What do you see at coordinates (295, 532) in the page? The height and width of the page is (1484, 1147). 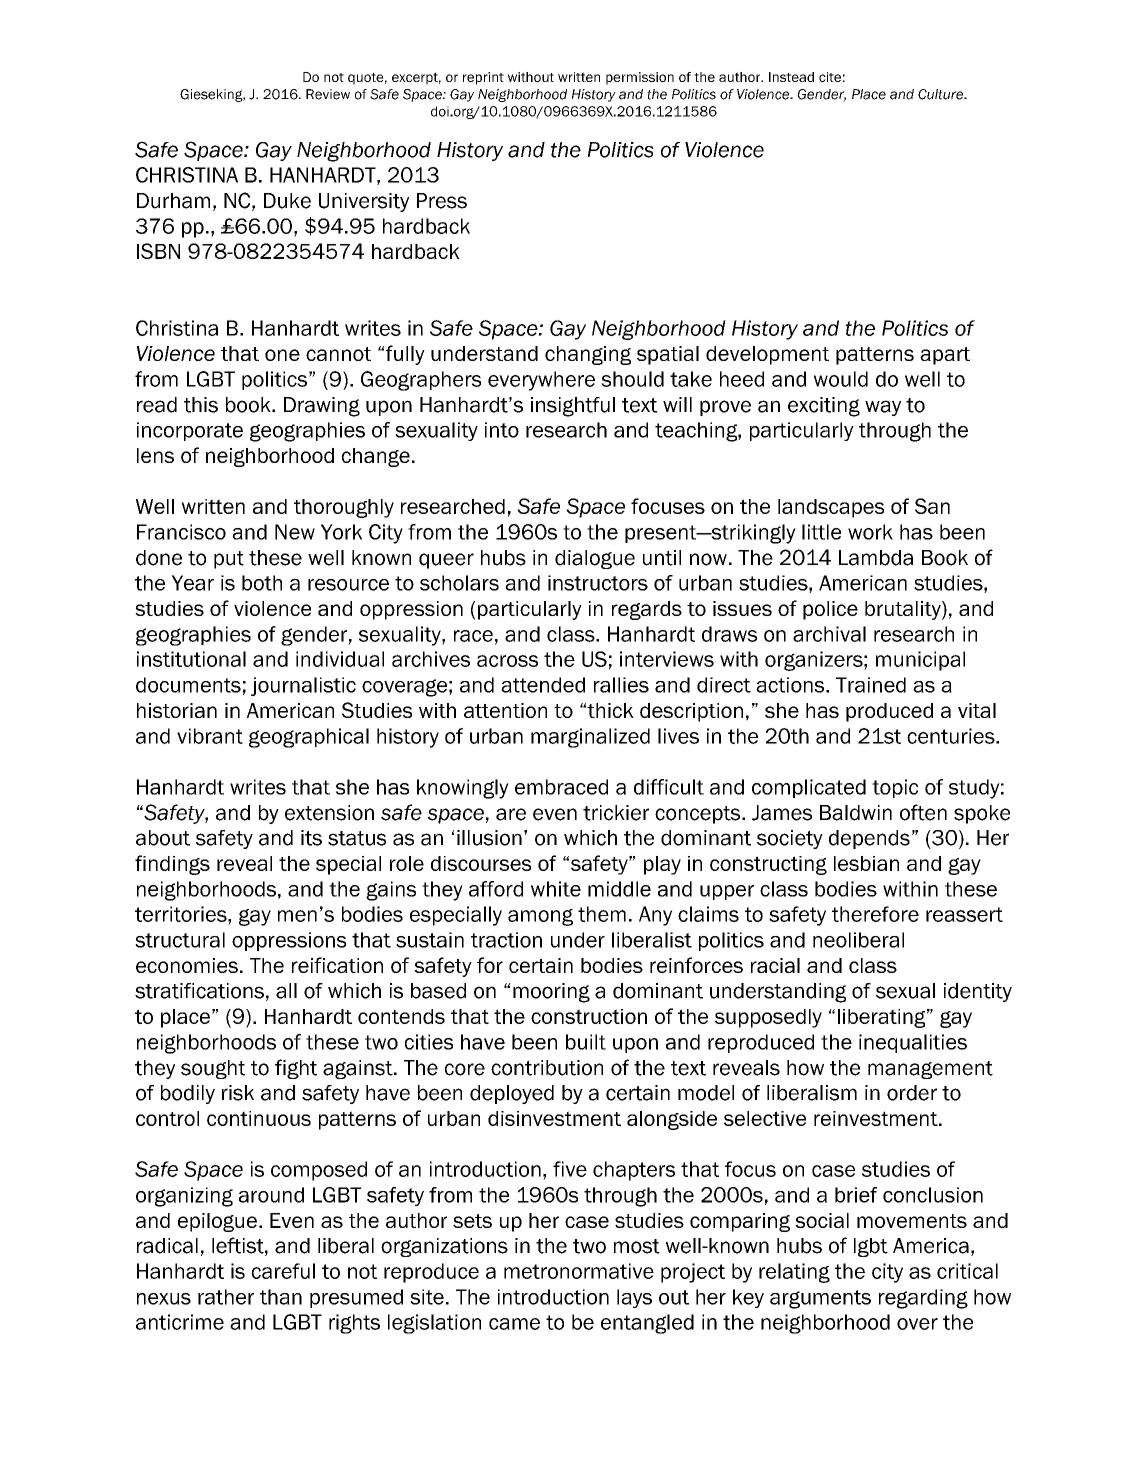 I see `New` at bounding box center [295, 532].
